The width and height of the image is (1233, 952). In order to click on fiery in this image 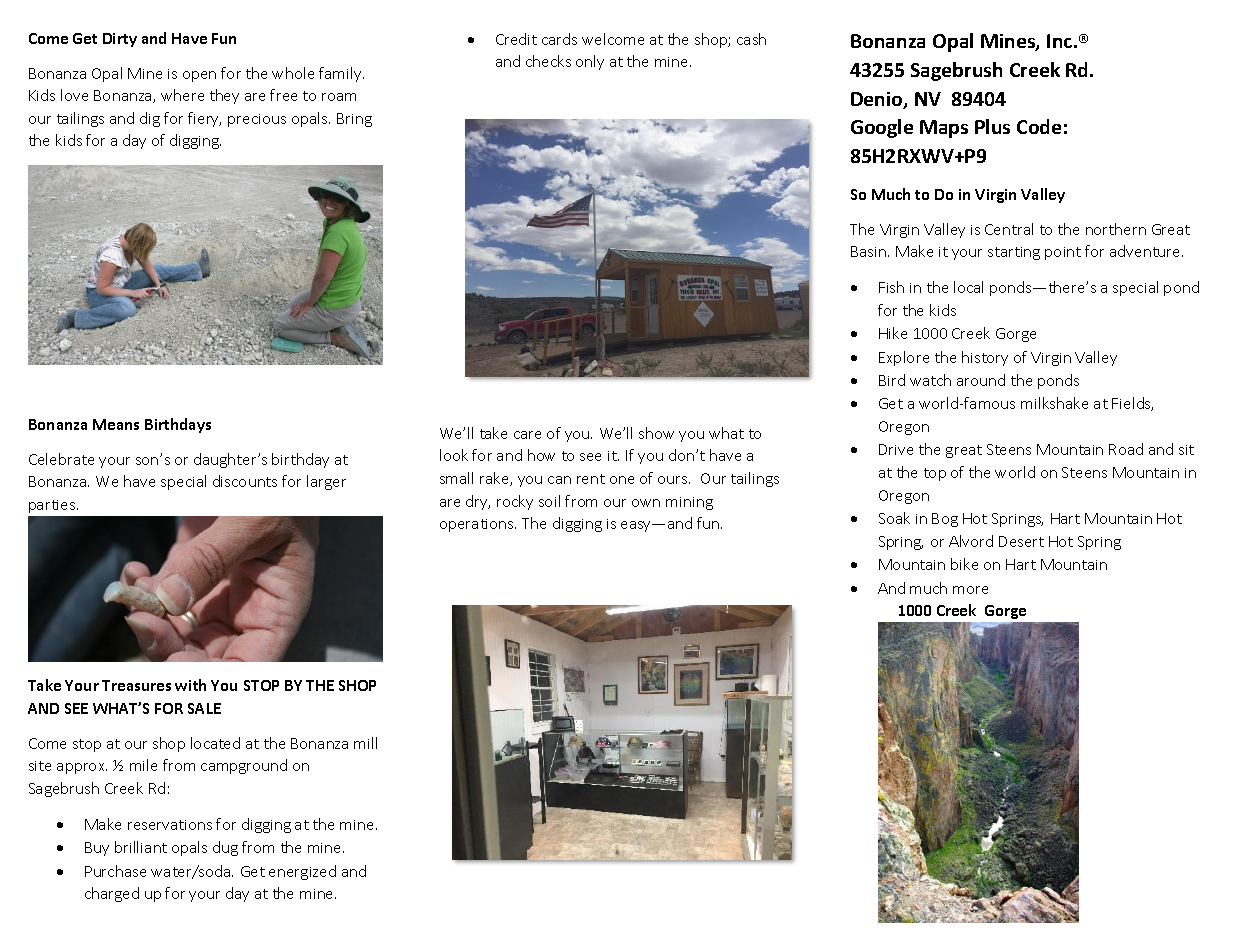, I will do `click(204, 119)`.
